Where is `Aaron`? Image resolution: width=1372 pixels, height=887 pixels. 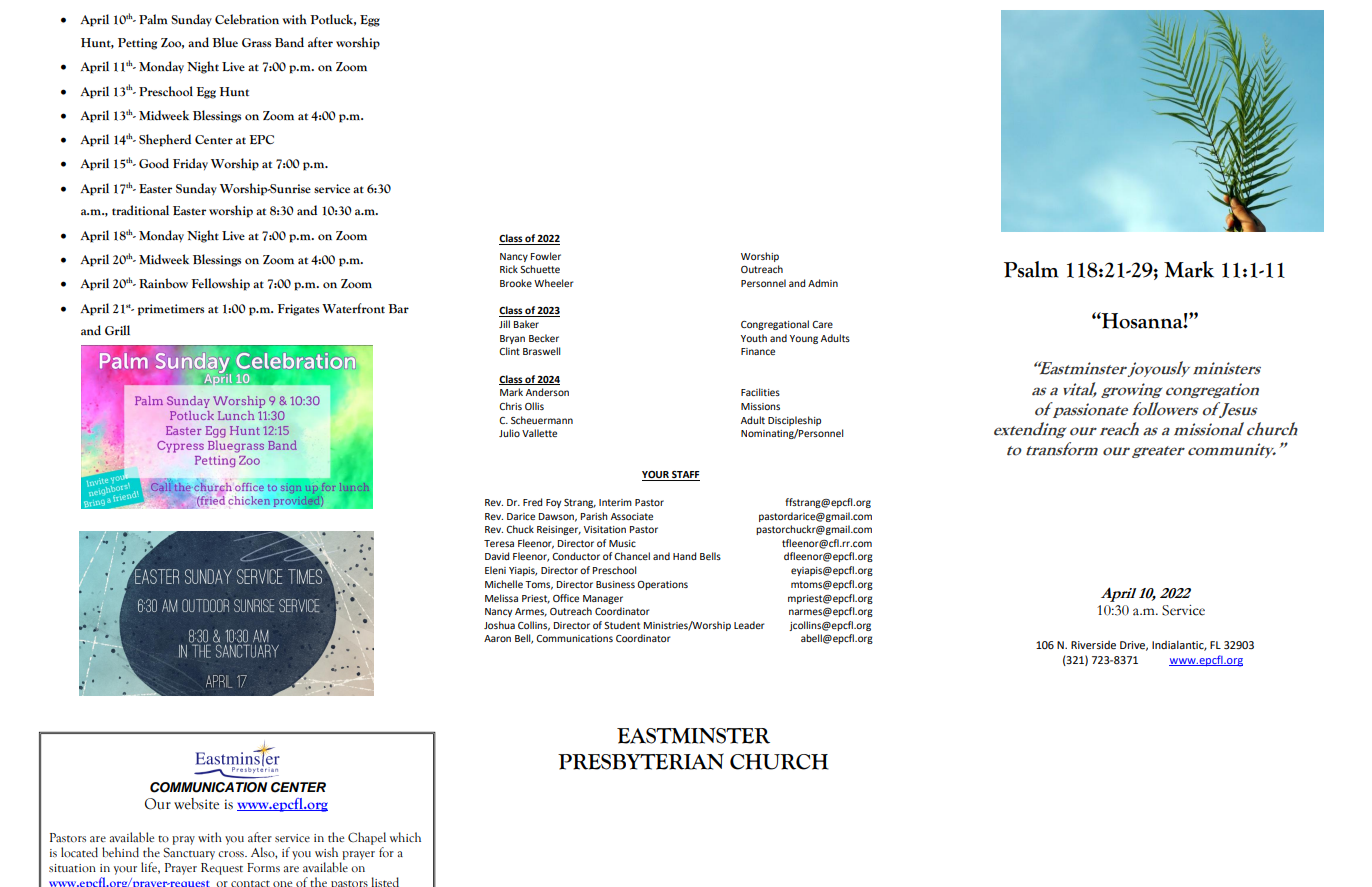
Aaron is located at coordinates (497, 638).
